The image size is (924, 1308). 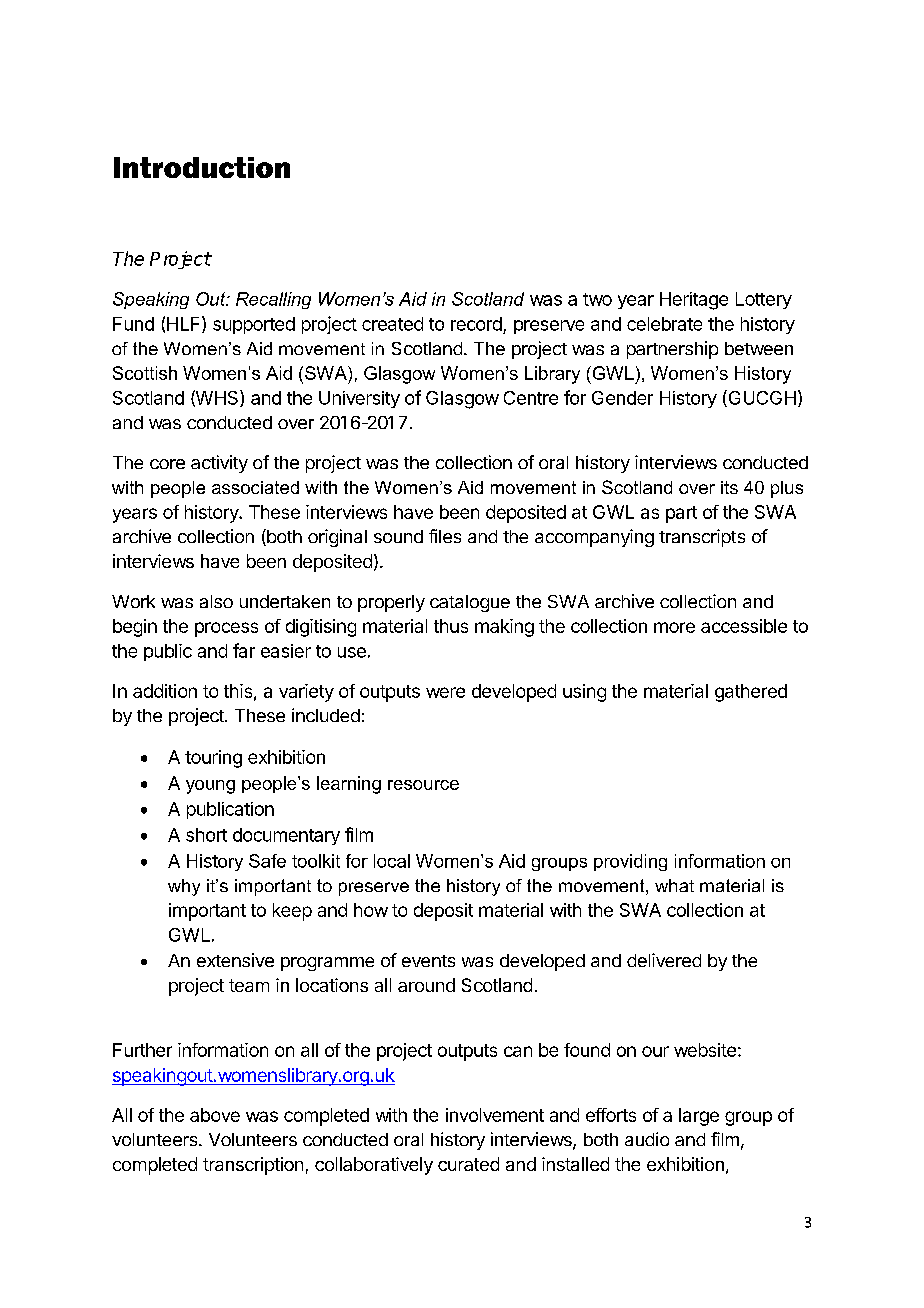 What do you see at coordinates (206, 835) in the image?
I see `short` at bounding box center [206, 835].
